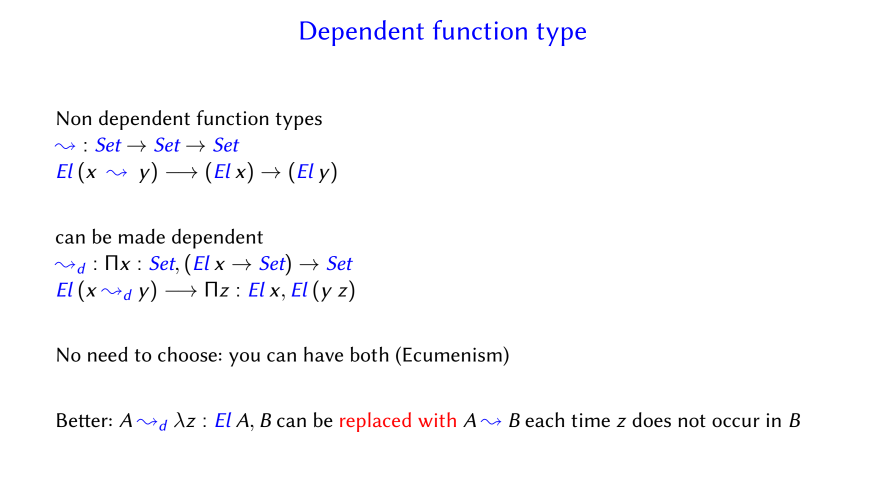 This page has height=498, width=885. What do you see at coordinates (370, 354) in the page?
I see `both` at bounding box center [370, 354].
